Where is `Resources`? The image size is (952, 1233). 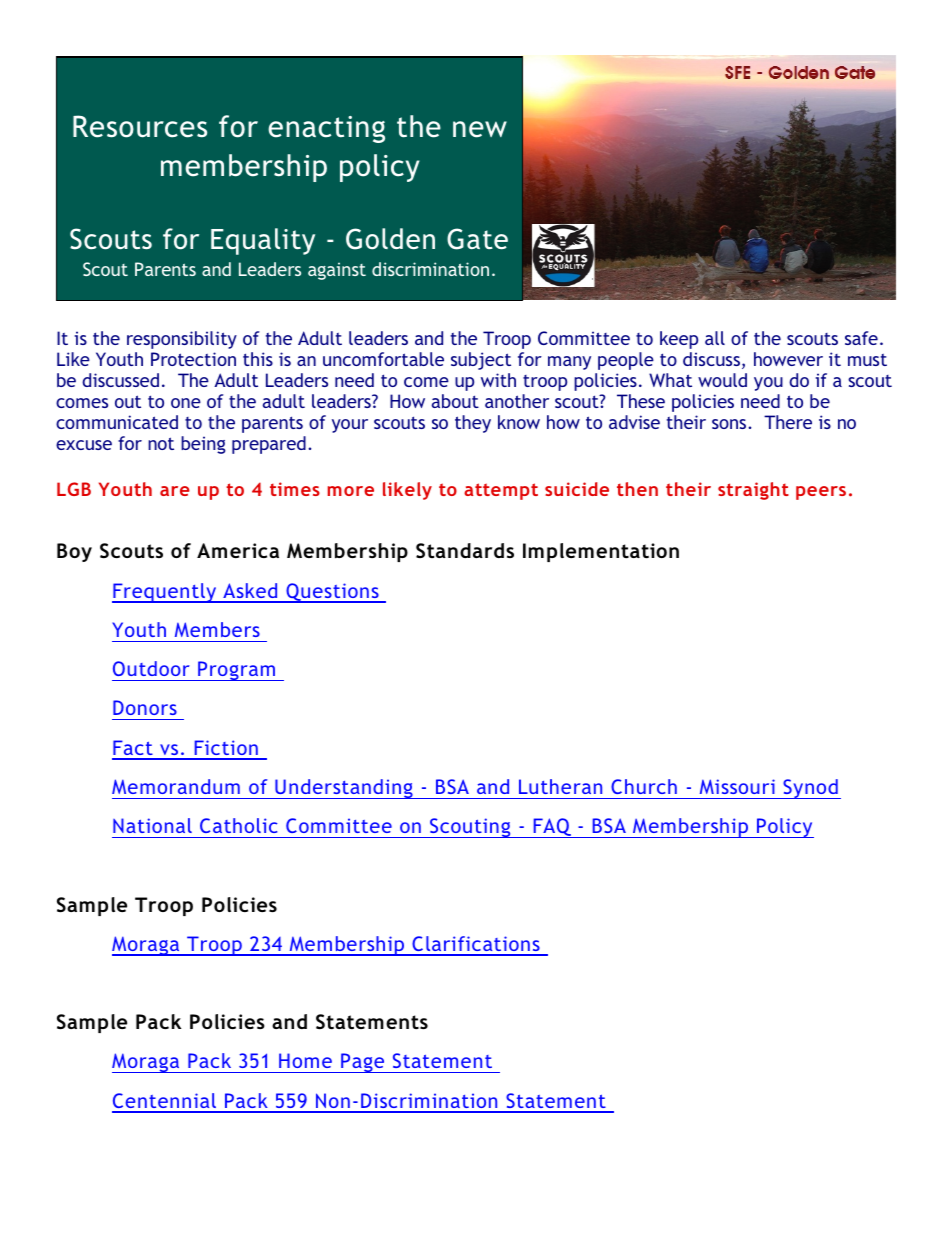 Resources is located at coordinates (140, 126).
